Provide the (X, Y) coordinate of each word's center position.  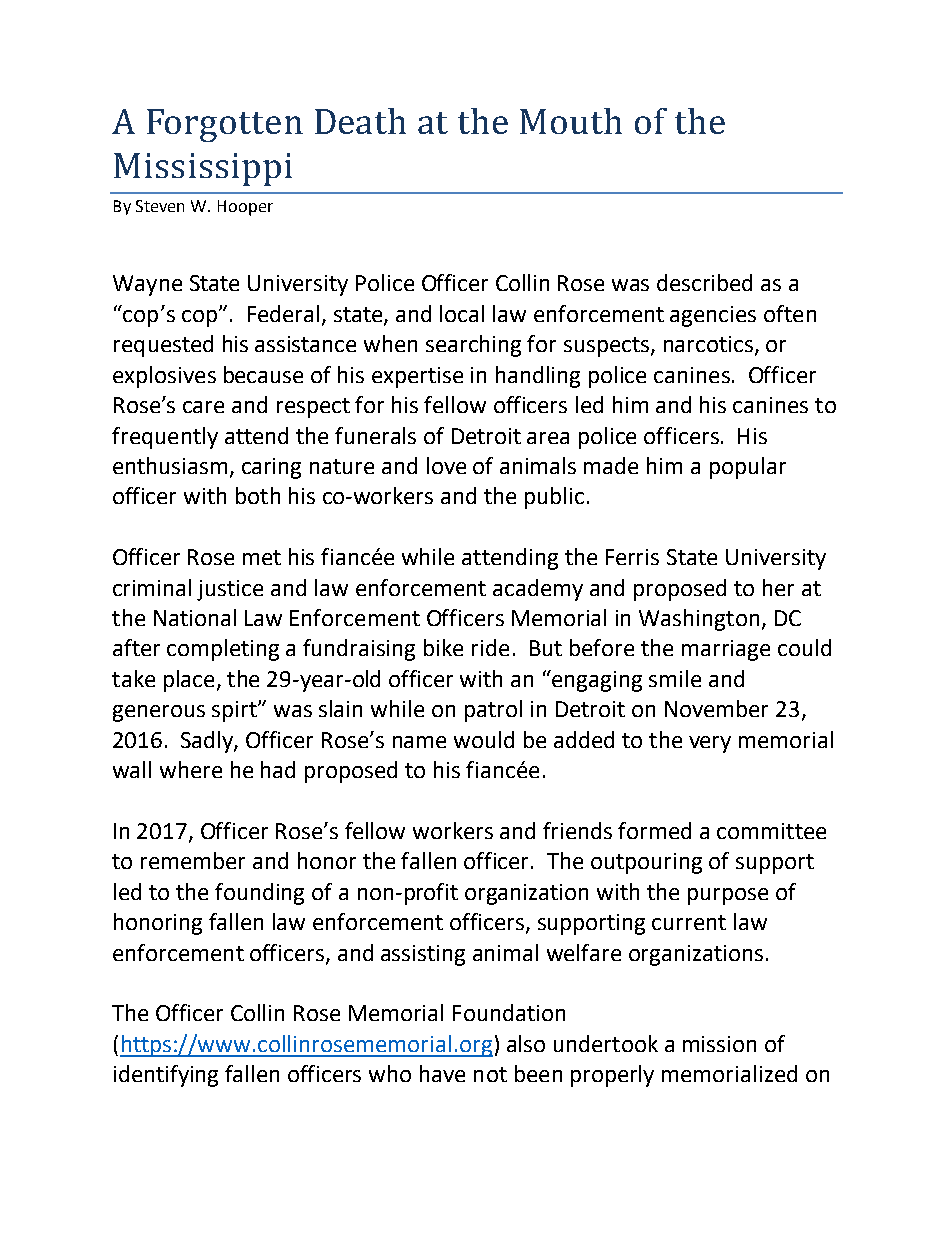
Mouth (571, 121)
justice (230, 590)
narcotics (708, 344)
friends (577, 830)
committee (771, 831)
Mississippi (203, 169)
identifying (166, 1076)
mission (719, 1044)
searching (473, 346)
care (203, 407)
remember (193, 860)
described (704, 282)
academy (538, 590)
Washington (699, 620)
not (490, 1074)
